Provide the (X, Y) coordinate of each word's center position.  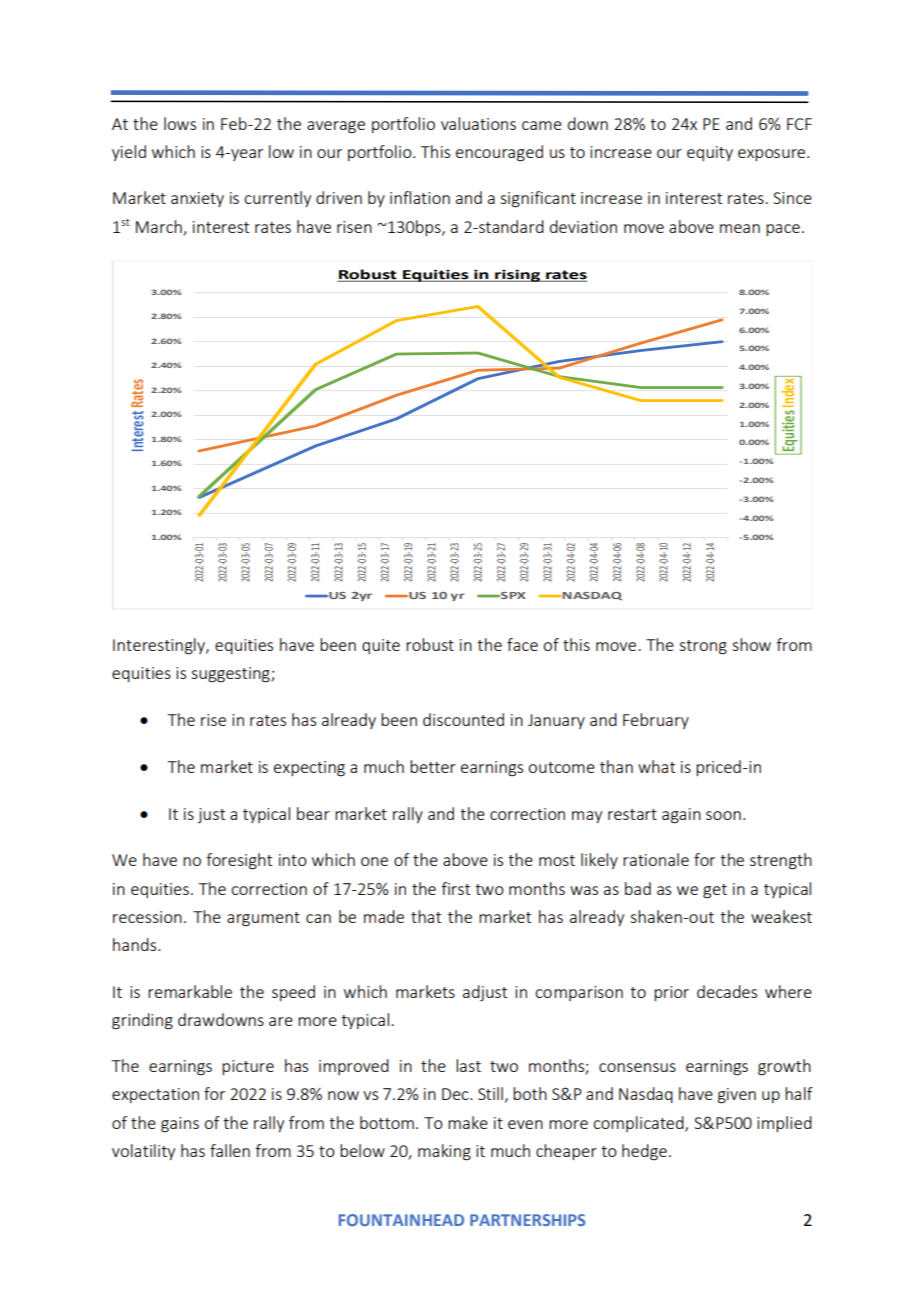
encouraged (499, 153)
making (444, 1152)
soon (723, 815)
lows (180, 123)
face (522, 644)
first (455, 888)
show (751, 644)
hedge (644, 1152)
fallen (230, 1150)
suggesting (231, 675)
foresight (239, 861)
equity (710, 153)
